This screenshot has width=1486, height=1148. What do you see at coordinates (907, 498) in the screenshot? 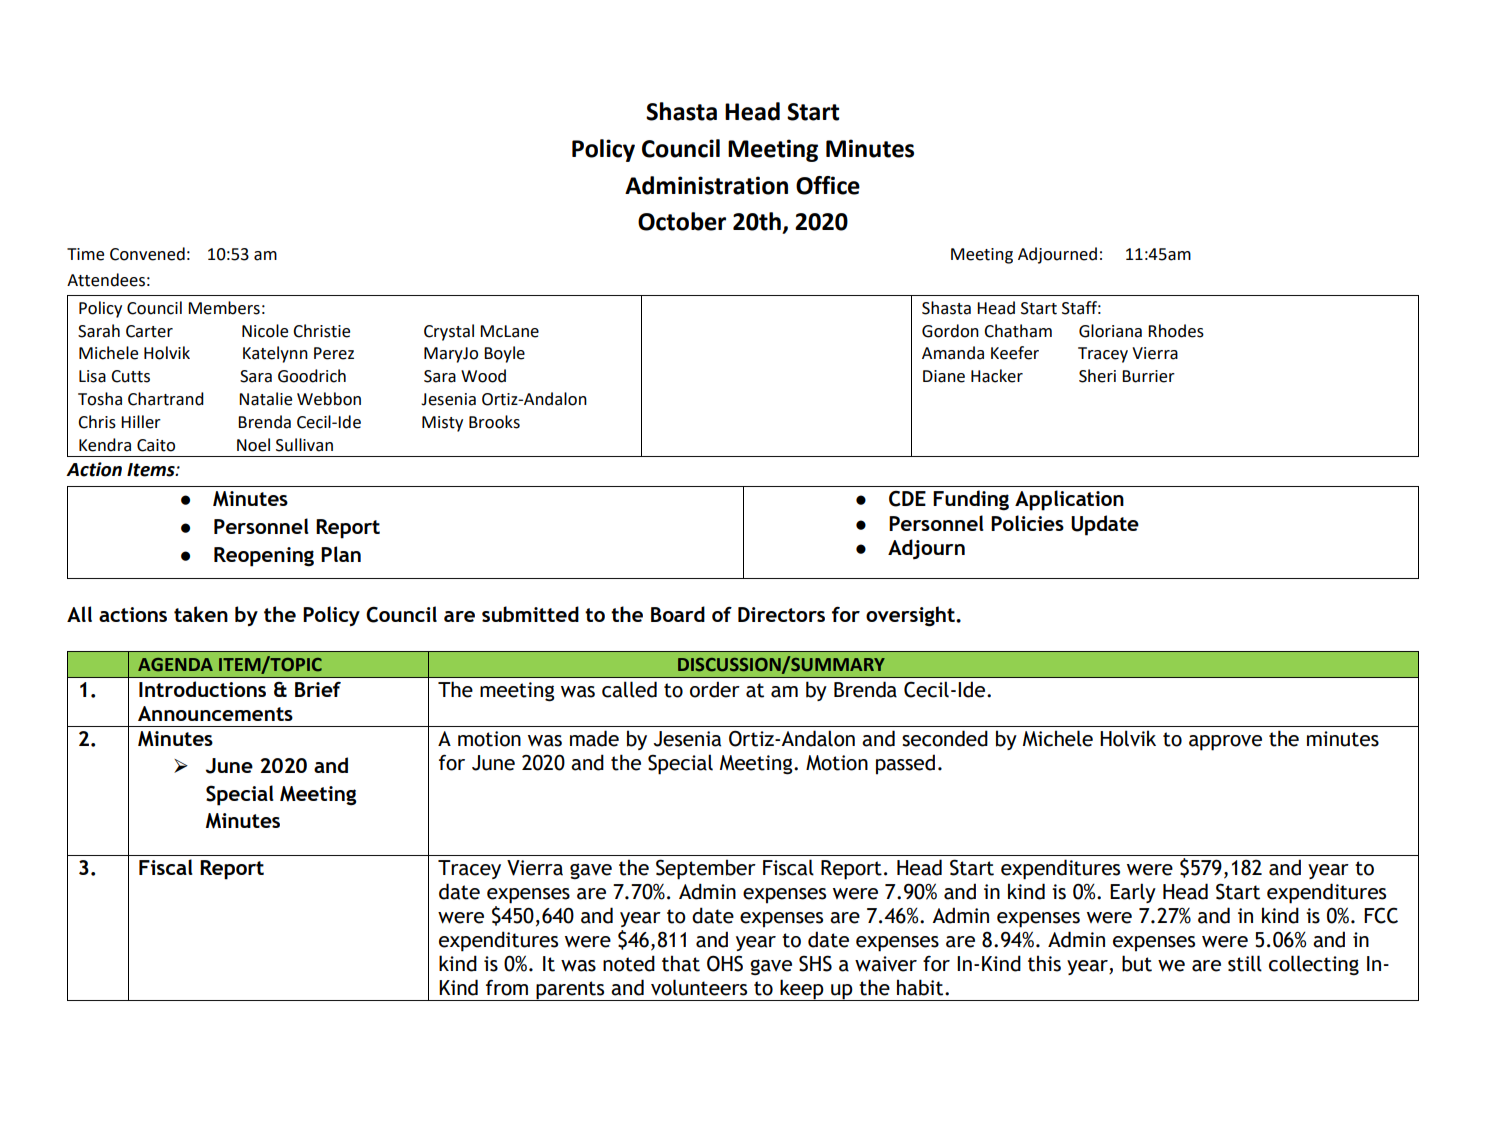
I see `CDE` at bounding box center [907, 498].
